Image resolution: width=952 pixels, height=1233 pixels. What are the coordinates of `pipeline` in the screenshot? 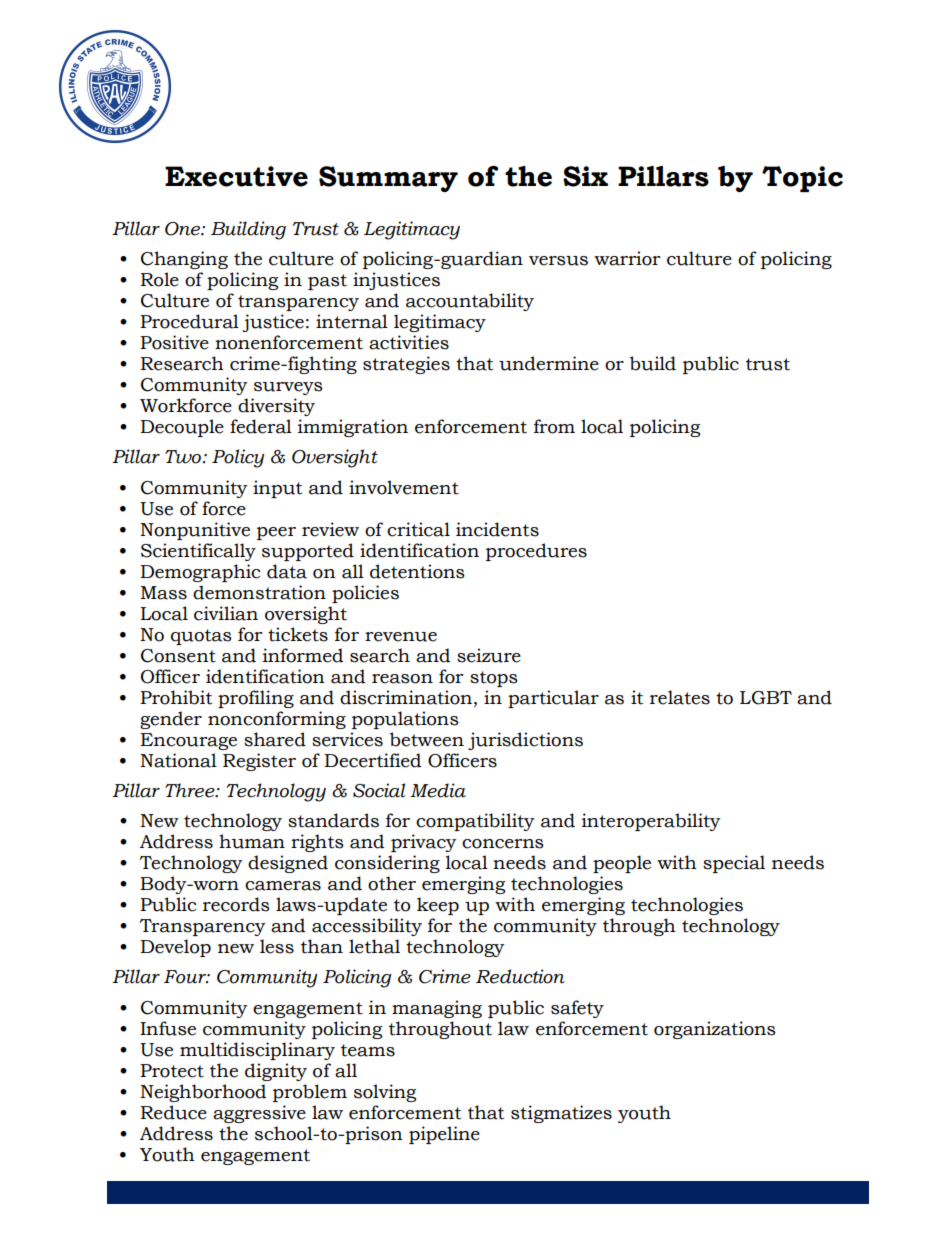 It's located at (444, 1135).
